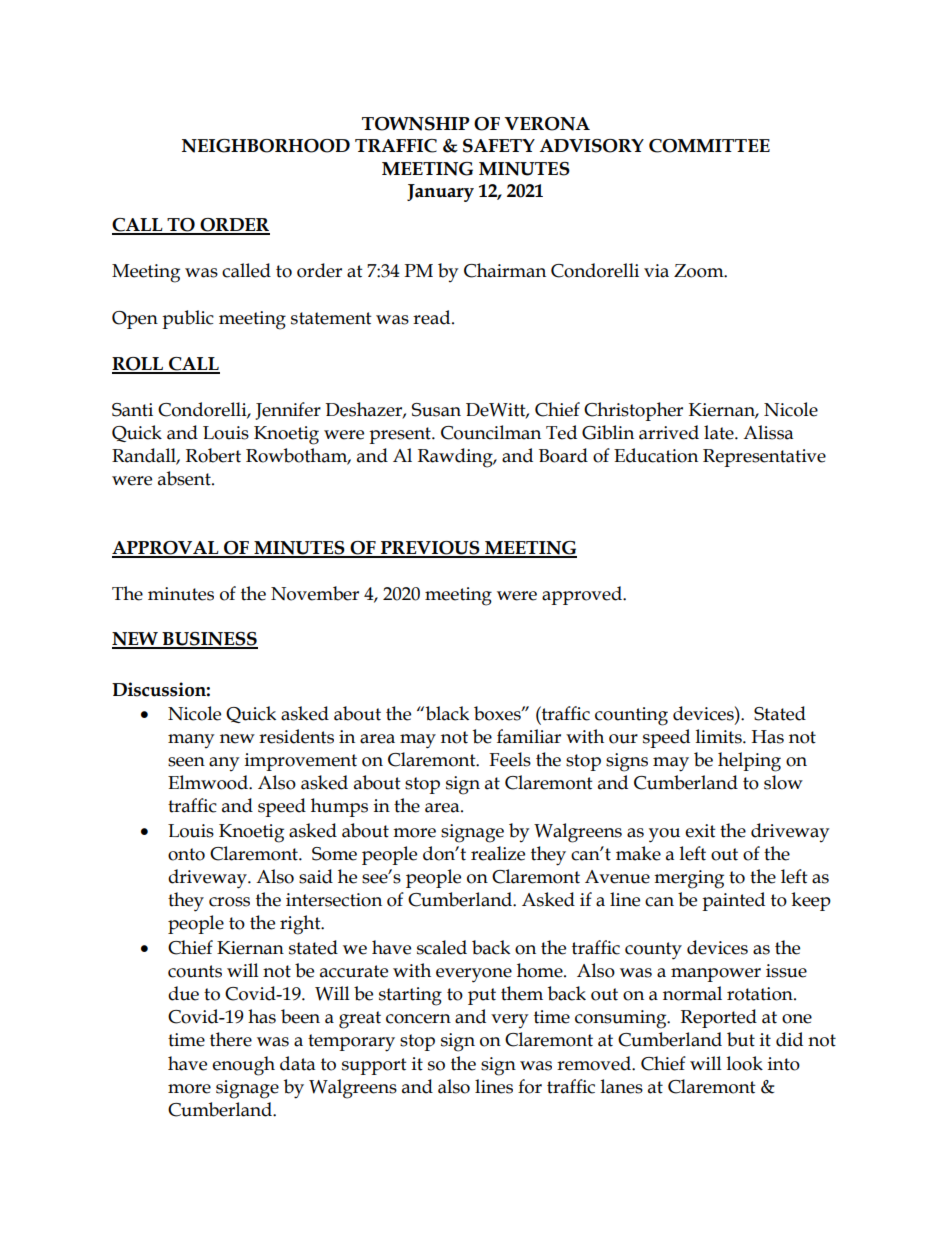 The image size is (952, 1233). I want to click on approved, so click(583, 595).
